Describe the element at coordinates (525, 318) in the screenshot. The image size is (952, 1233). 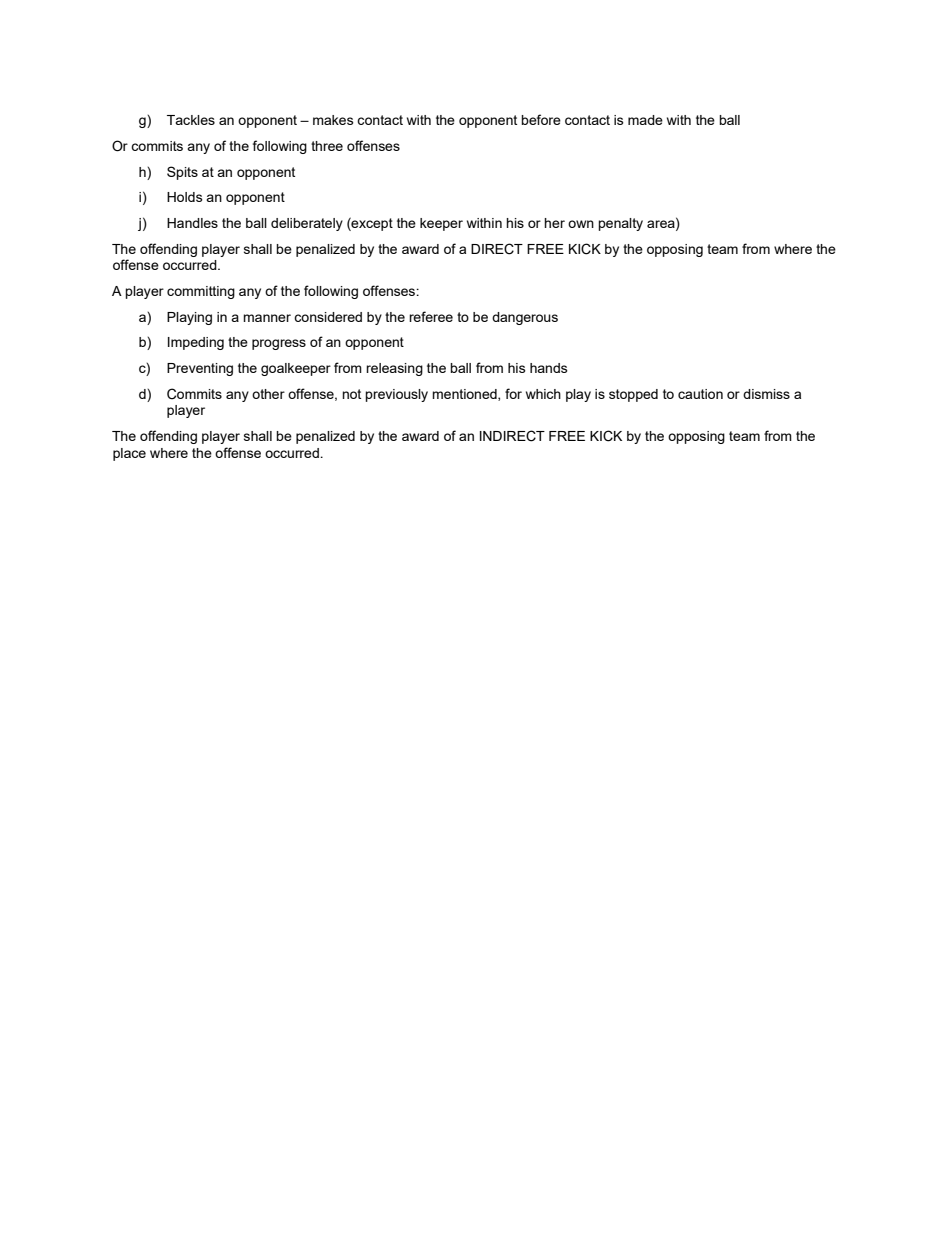
I see `dangerous` at that location.
